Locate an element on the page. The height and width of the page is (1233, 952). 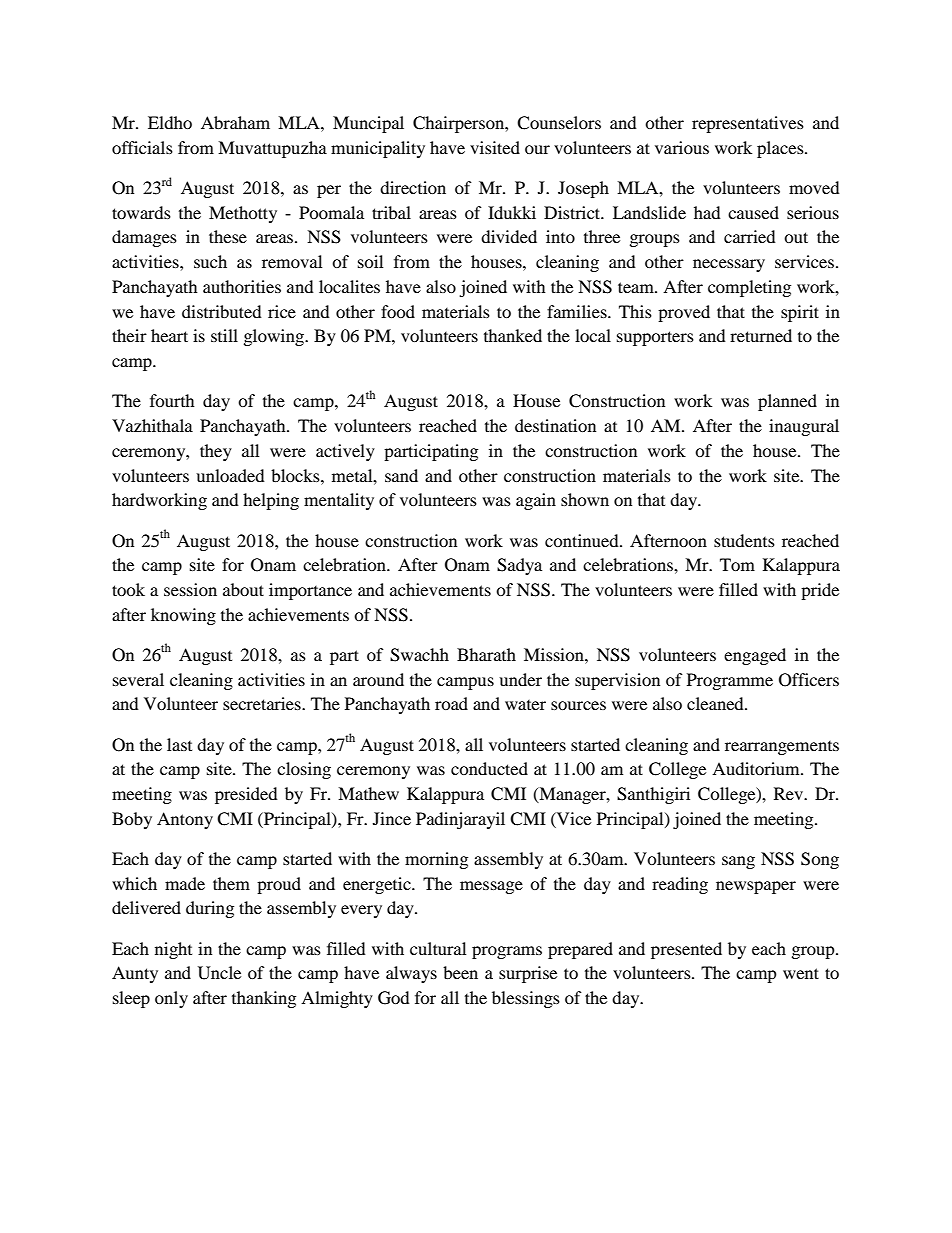
direction is located at coordinates (413, 187).
